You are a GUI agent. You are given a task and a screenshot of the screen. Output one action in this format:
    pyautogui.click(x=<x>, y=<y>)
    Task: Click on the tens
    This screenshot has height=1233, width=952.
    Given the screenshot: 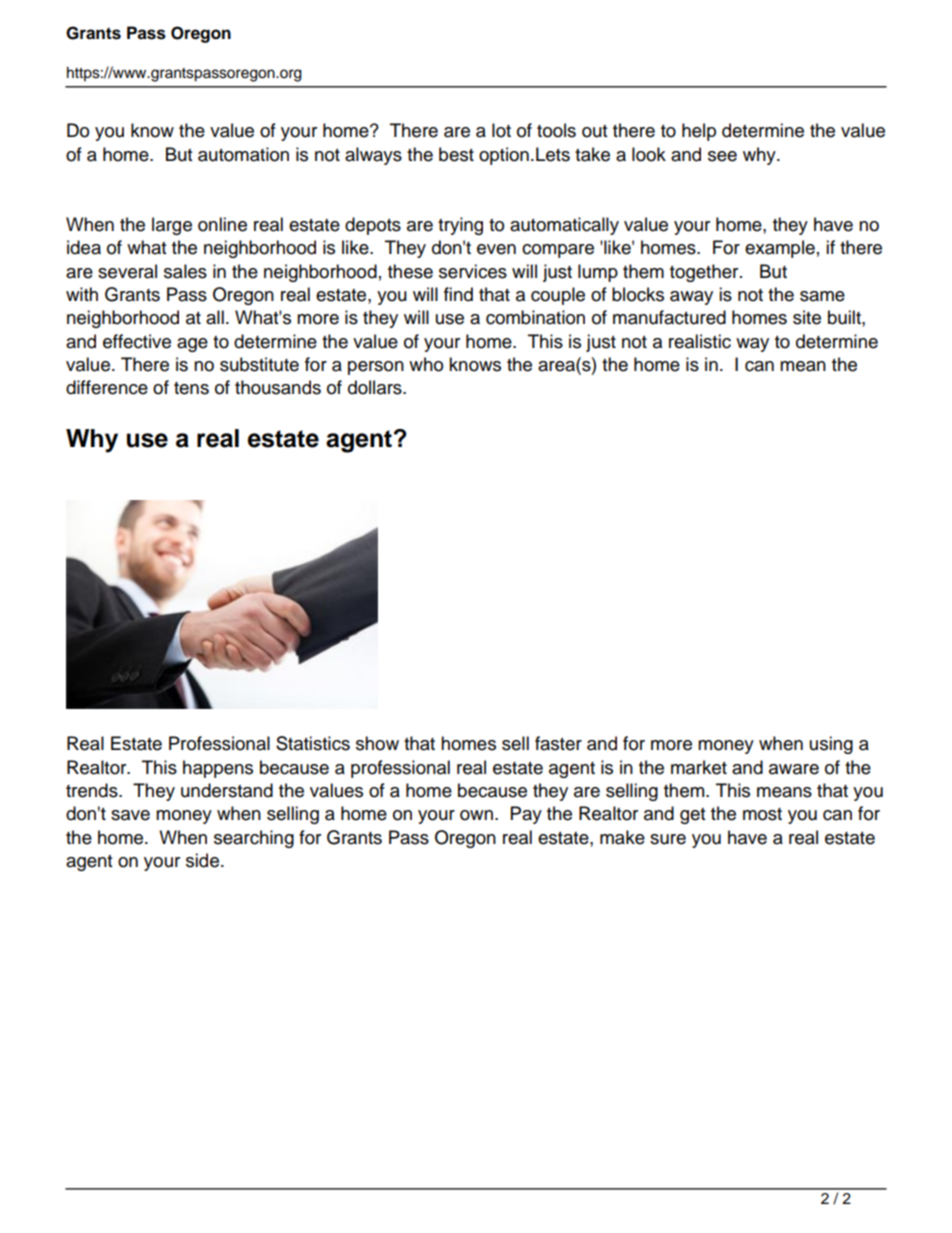 What is the action you would take?
    pyautogui.click(x=191, y=388)
